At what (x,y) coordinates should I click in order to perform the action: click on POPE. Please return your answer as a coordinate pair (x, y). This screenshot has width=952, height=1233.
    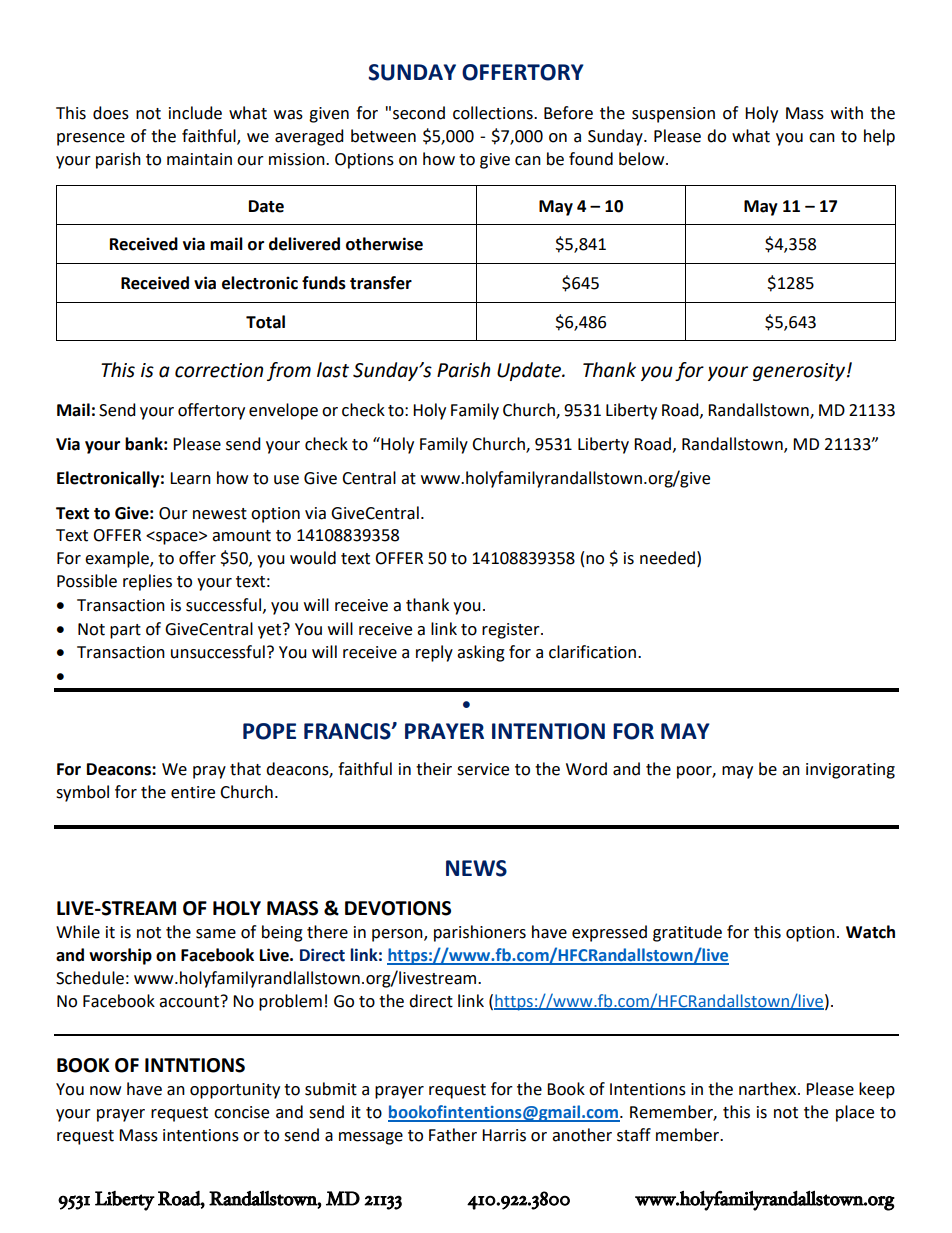
    Looking at the image, I should click on (269, 731).
